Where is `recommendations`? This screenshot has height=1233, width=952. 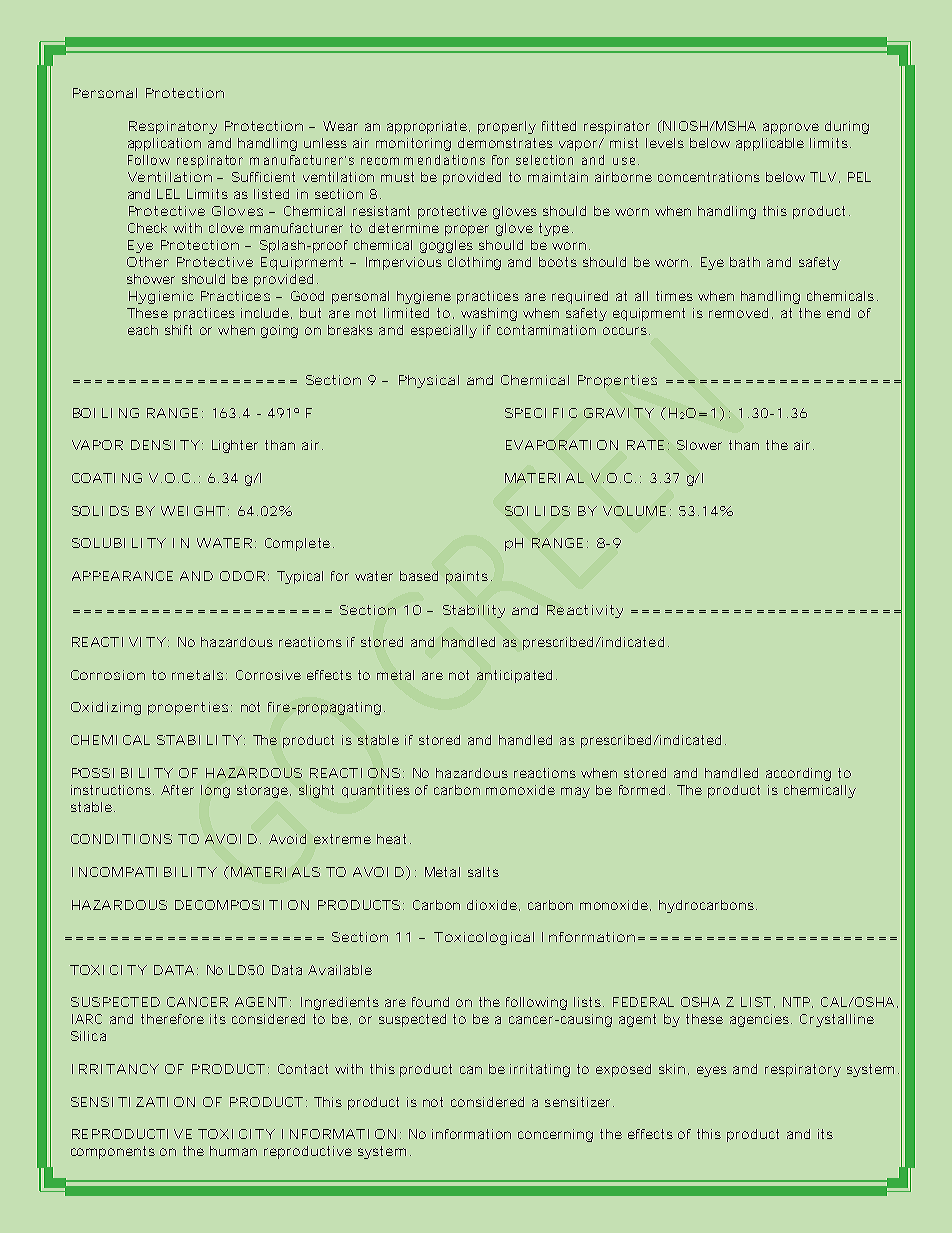
recommendations is located at coordinates (423, 160).
